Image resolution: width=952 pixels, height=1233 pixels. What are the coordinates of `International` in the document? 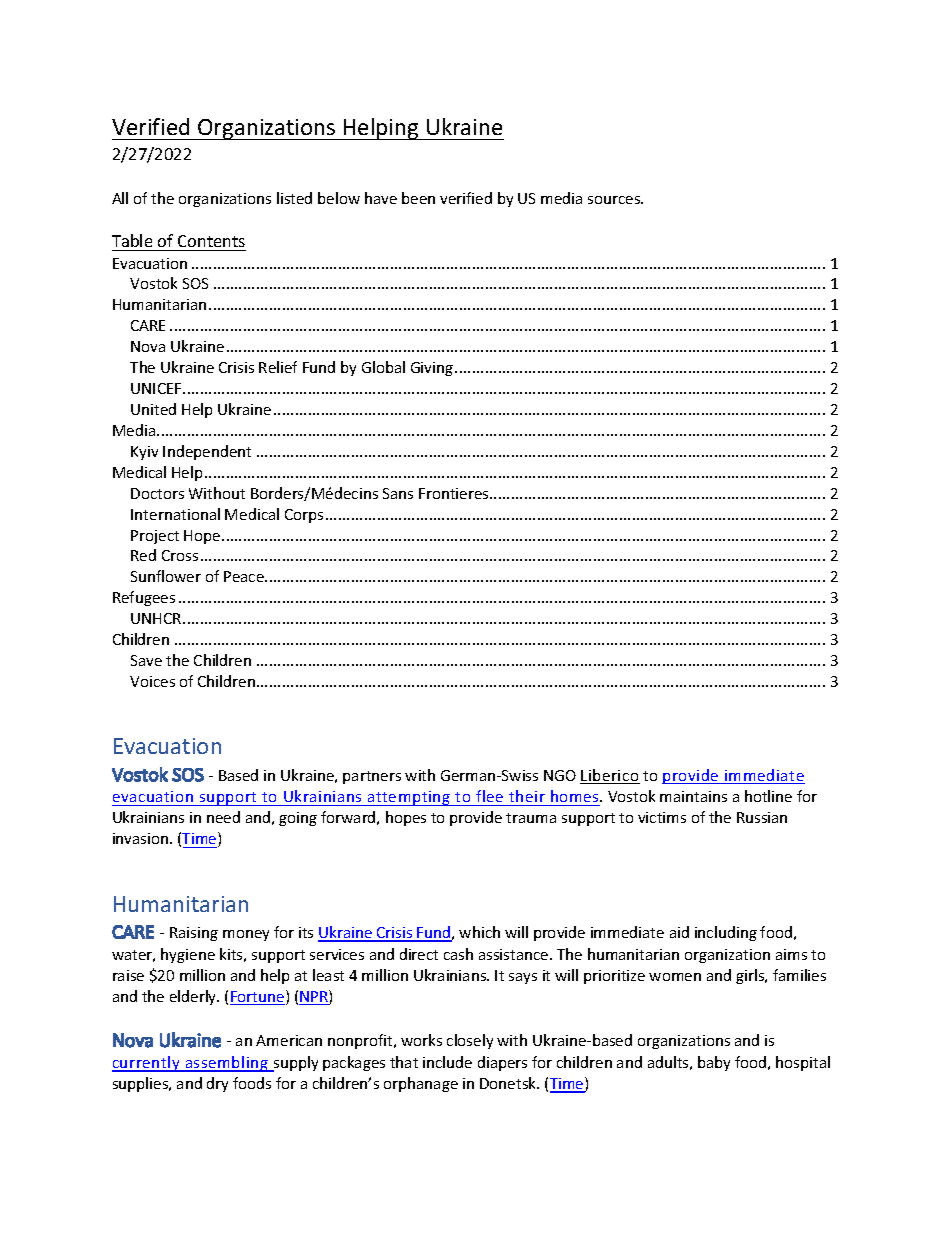 It's located at (175, 514).
